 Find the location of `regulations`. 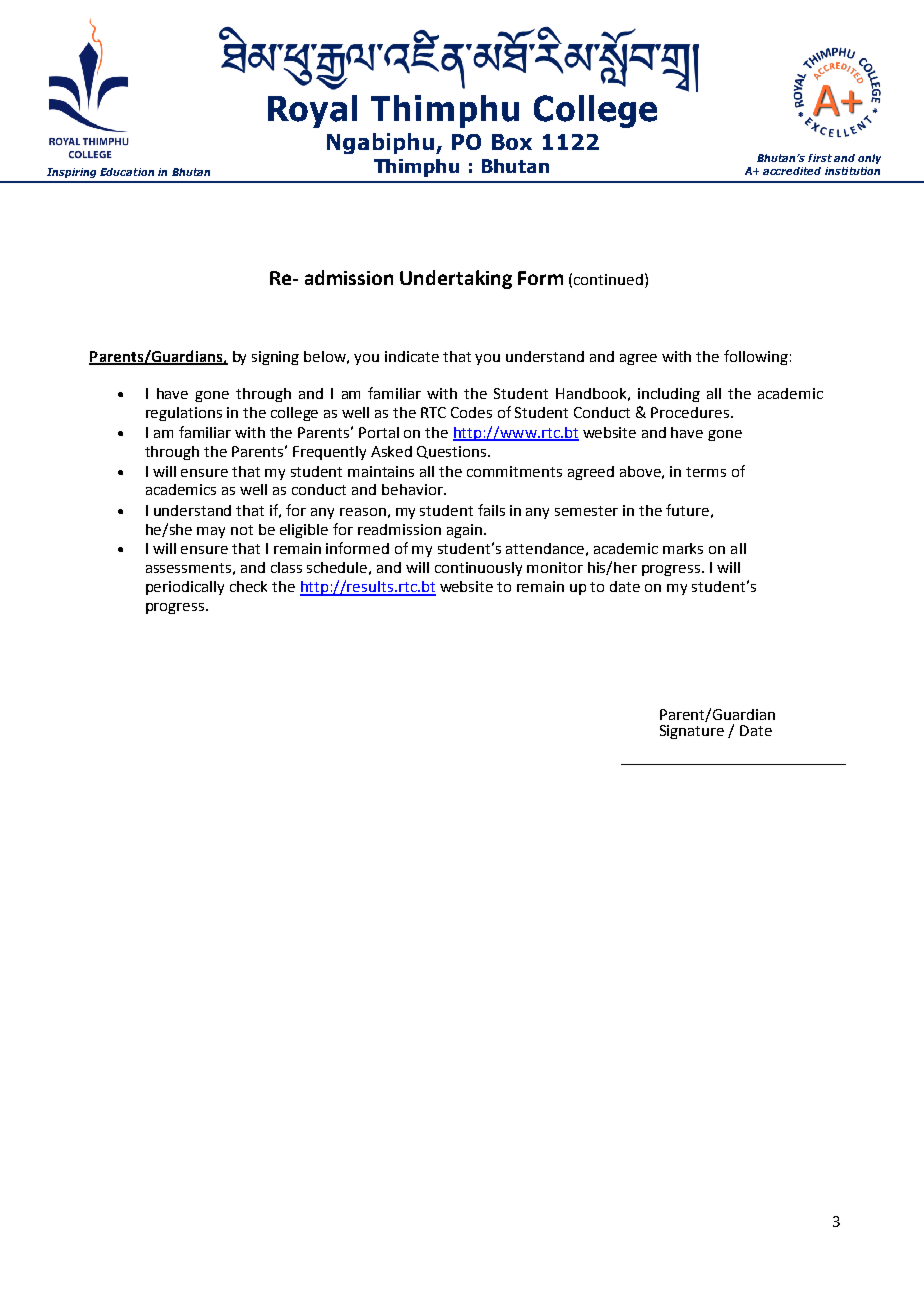

regulations is located at coordinates (184, 414).
